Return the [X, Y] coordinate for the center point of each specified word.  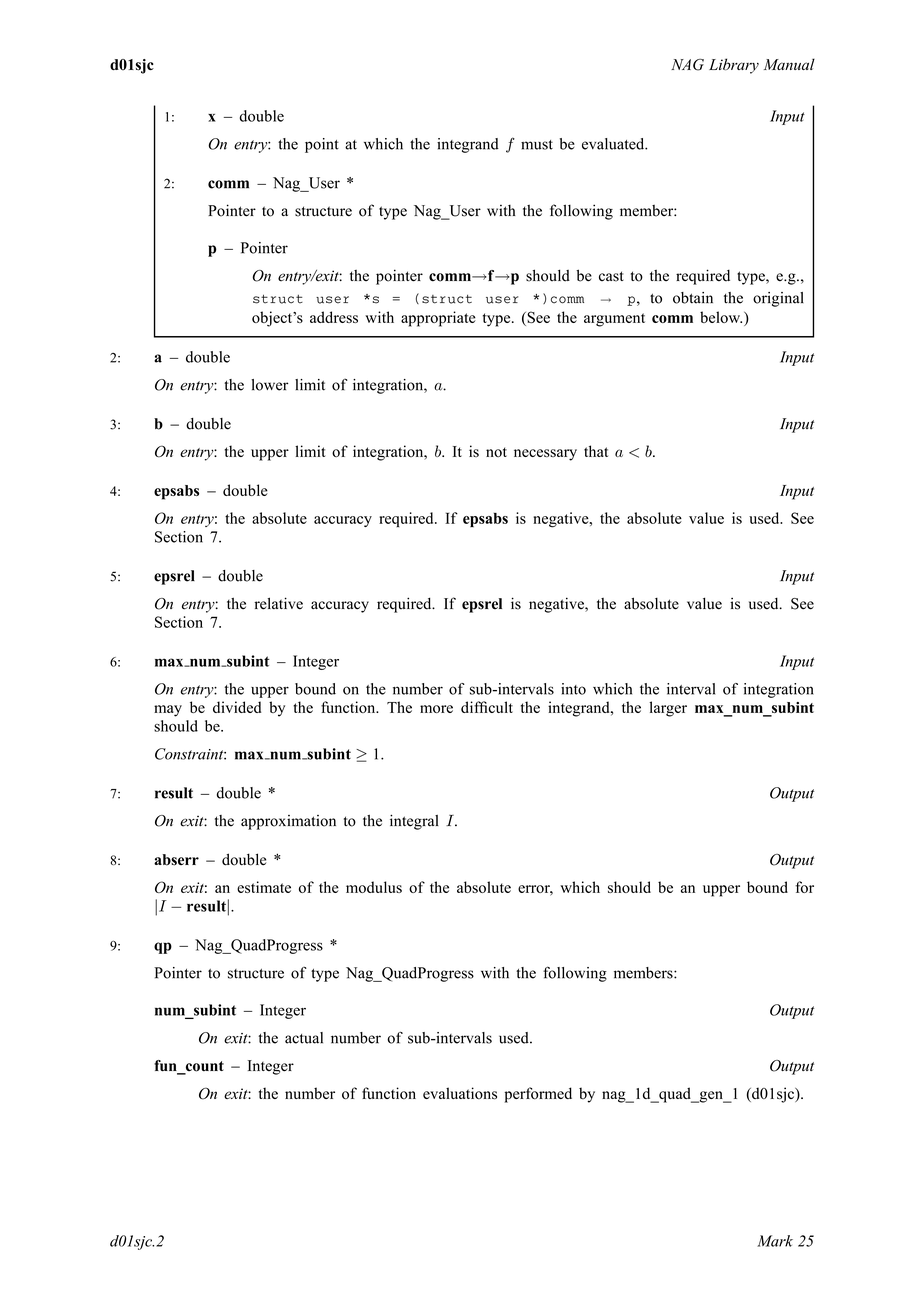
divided [237, 707]
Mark [775, 1241]
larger [668, 709]
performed [538, 1095]
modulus [374, 887]
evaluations [460, 1093]
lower [269, 385]
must [537, 145]
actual [304, 1038]
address [334, 317]
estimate [264, 887]
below [721, 317]
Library [734, 66]
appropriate [438, 319]
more [436, 709]
